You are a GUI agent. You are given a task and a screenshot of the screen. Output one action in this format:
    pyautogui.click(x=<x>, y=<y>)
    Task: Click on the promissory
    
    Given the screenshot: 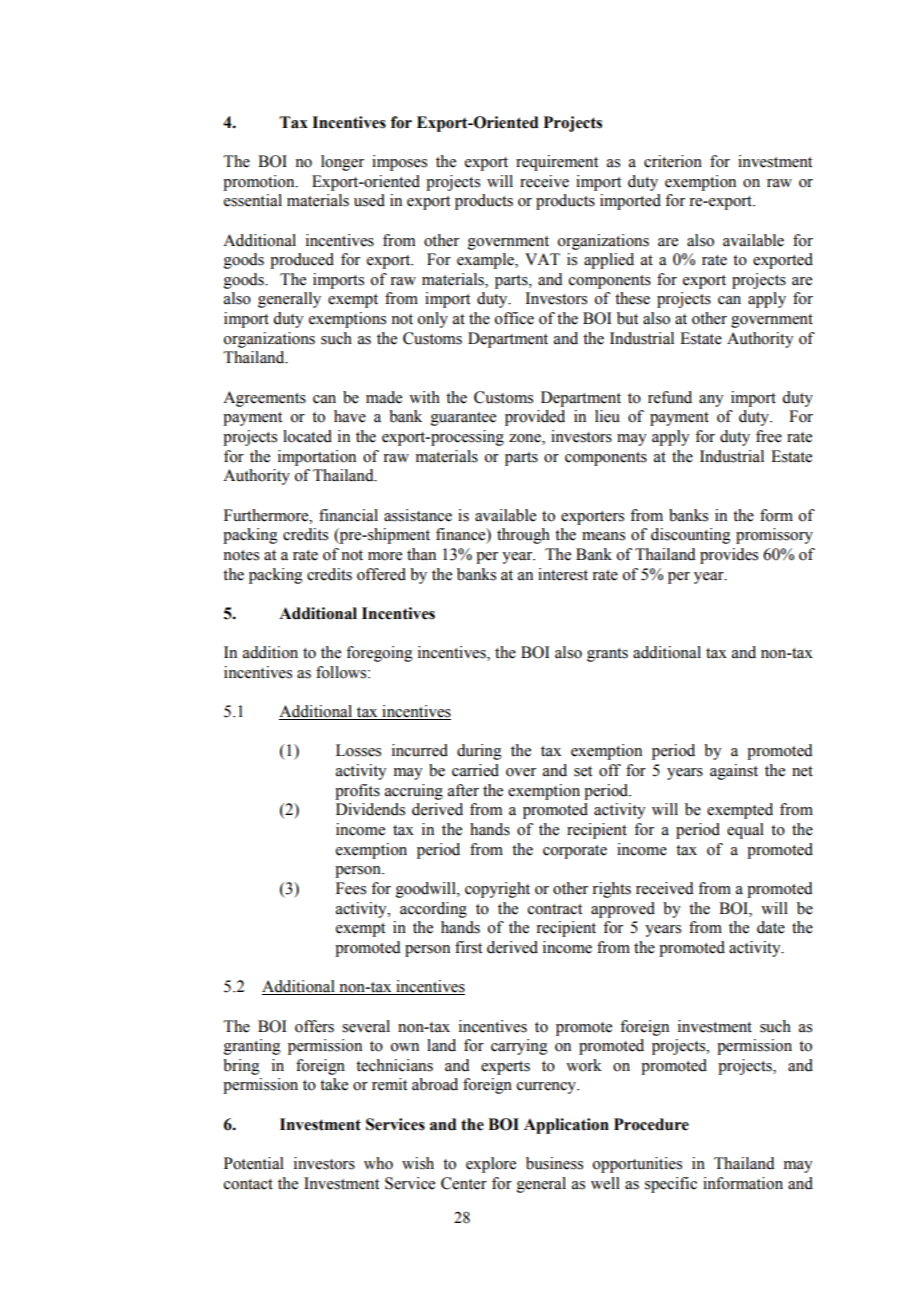 What is the action you would take?
    pyautogui.click(x=774, y=536)
